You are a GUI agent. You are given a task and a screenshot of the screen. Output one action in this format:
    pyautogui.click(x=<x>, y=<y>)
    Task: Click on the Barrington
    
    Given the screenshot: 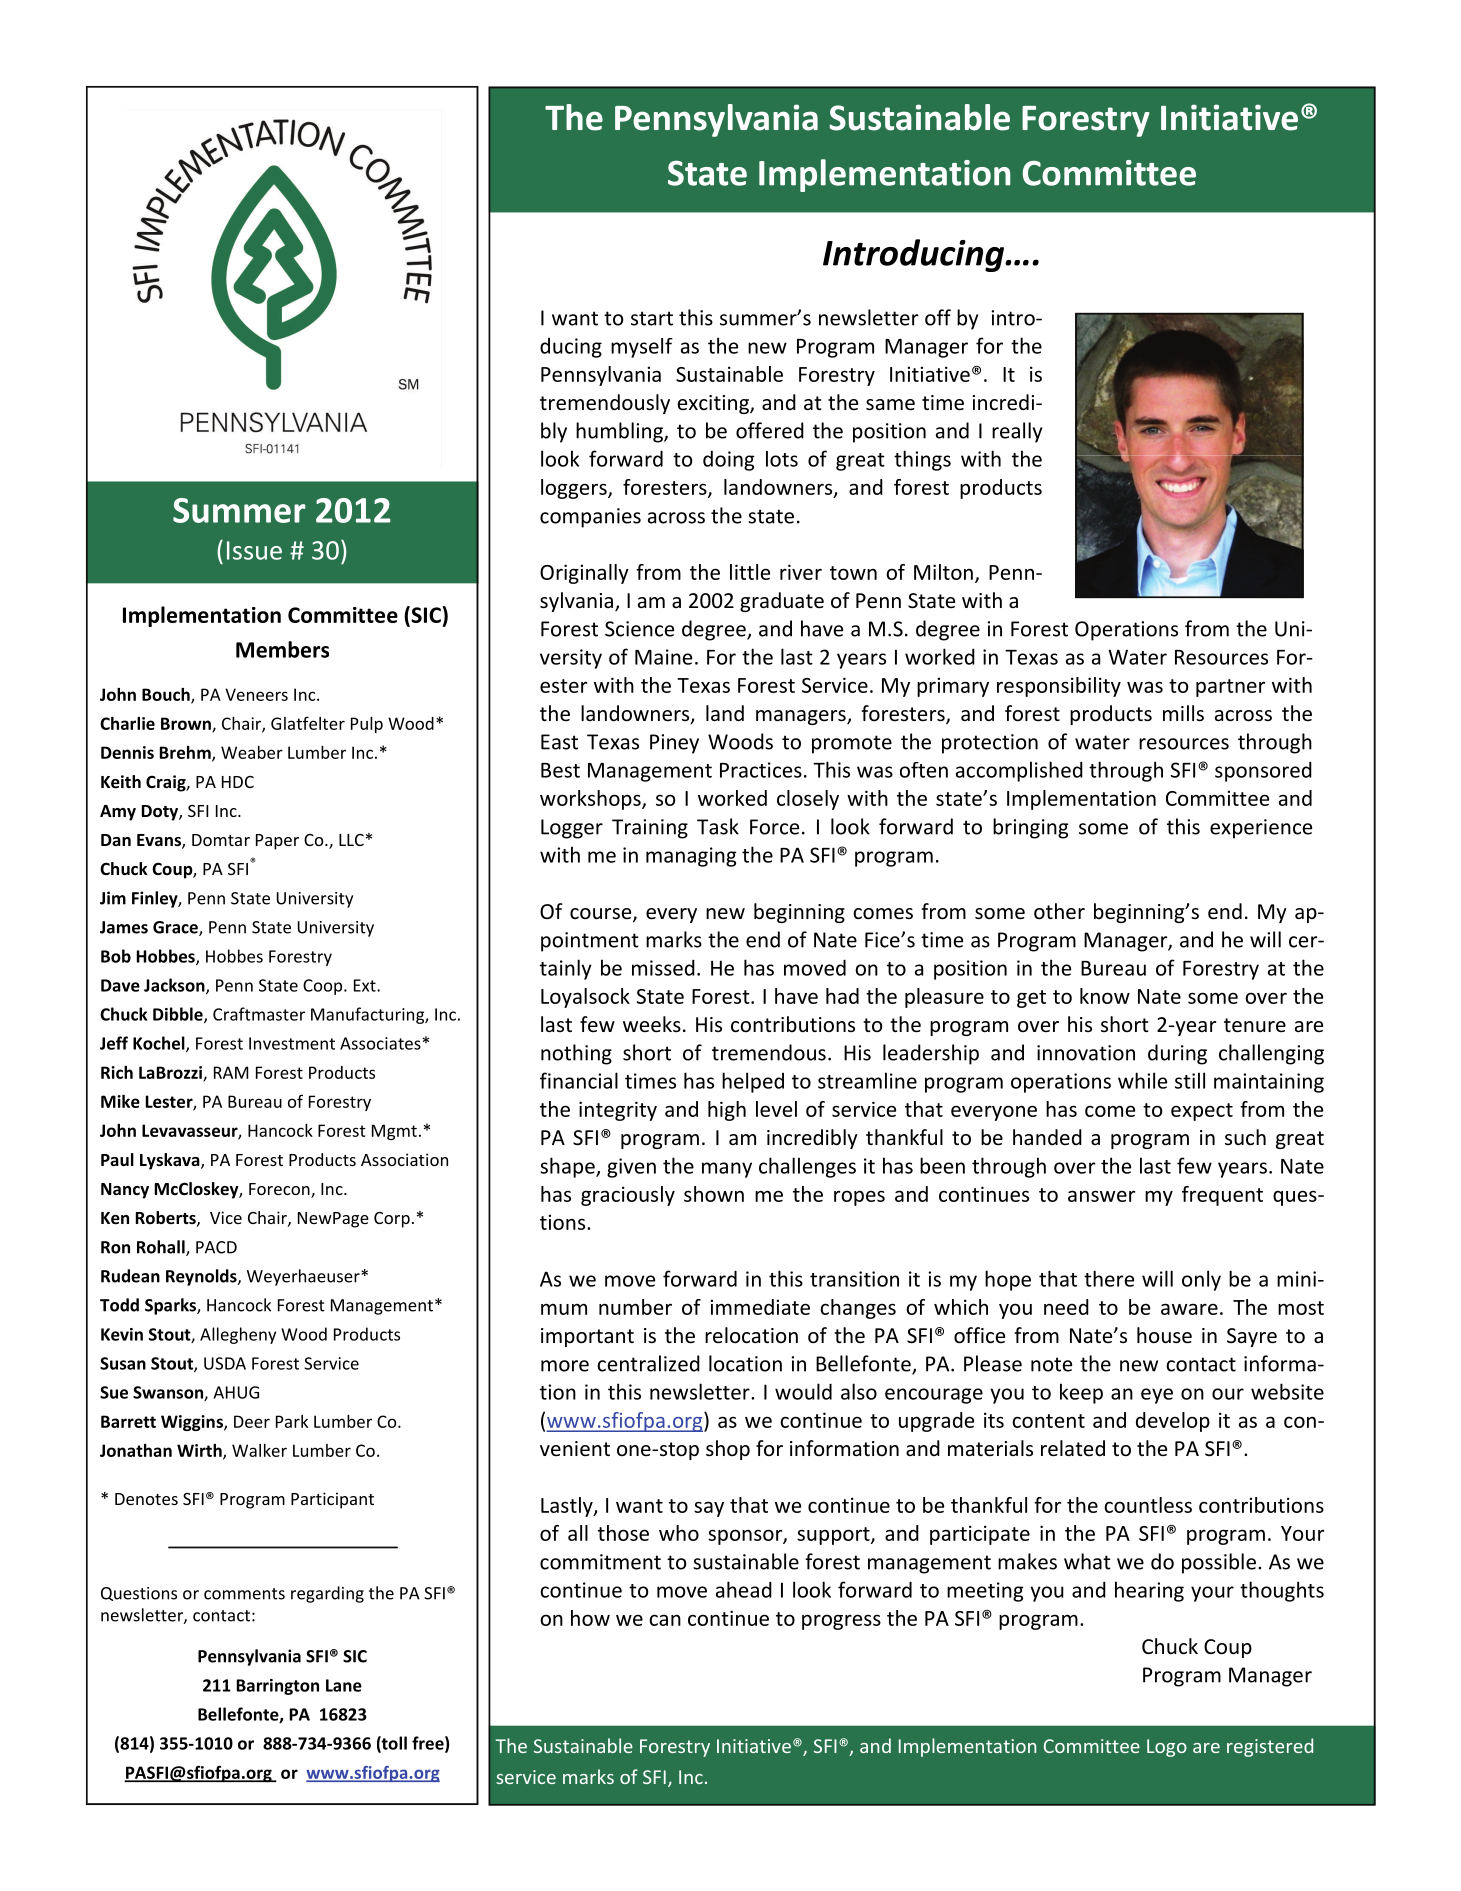 What is the action you would take?
    pyautogui.click(x=278, y=1687)
